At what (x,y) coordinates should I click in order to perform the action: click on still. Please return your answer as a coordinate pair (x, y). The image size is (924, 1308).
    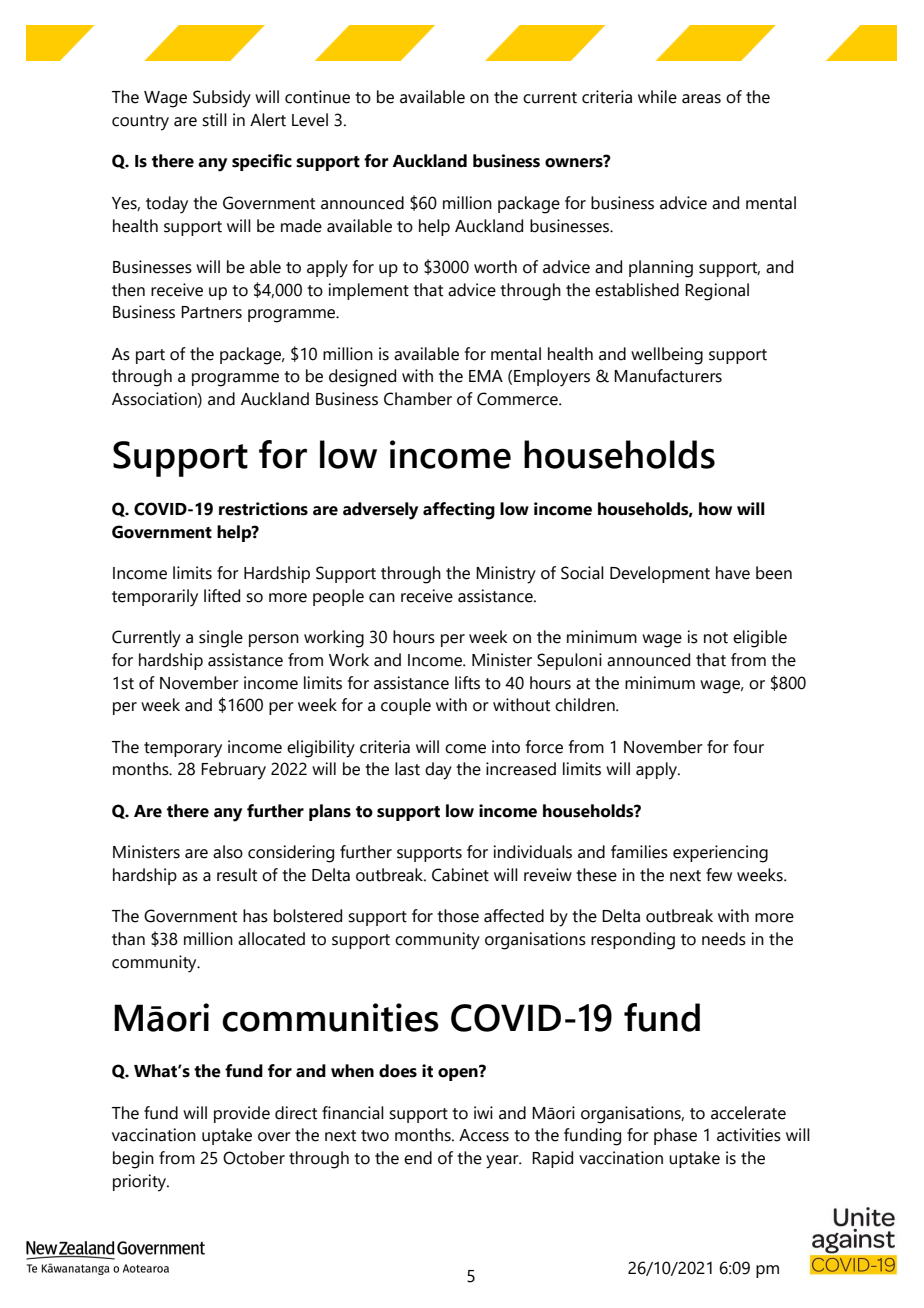
    Looking at the image, I should click on (214, 120).
